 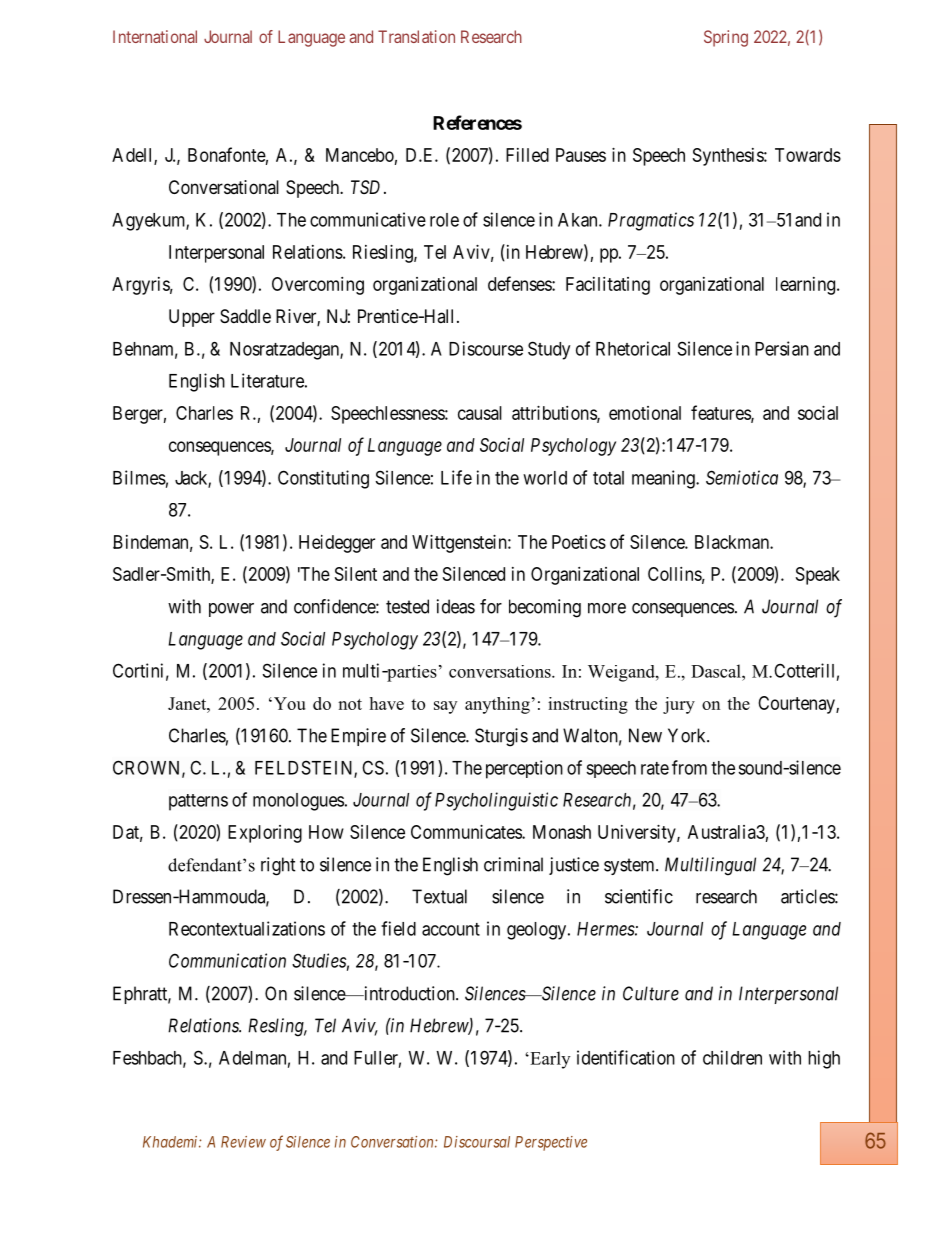 What do you see at coordinates (265, 834) in the page?
I see `Exploring` at bounding box center [265, 834].
